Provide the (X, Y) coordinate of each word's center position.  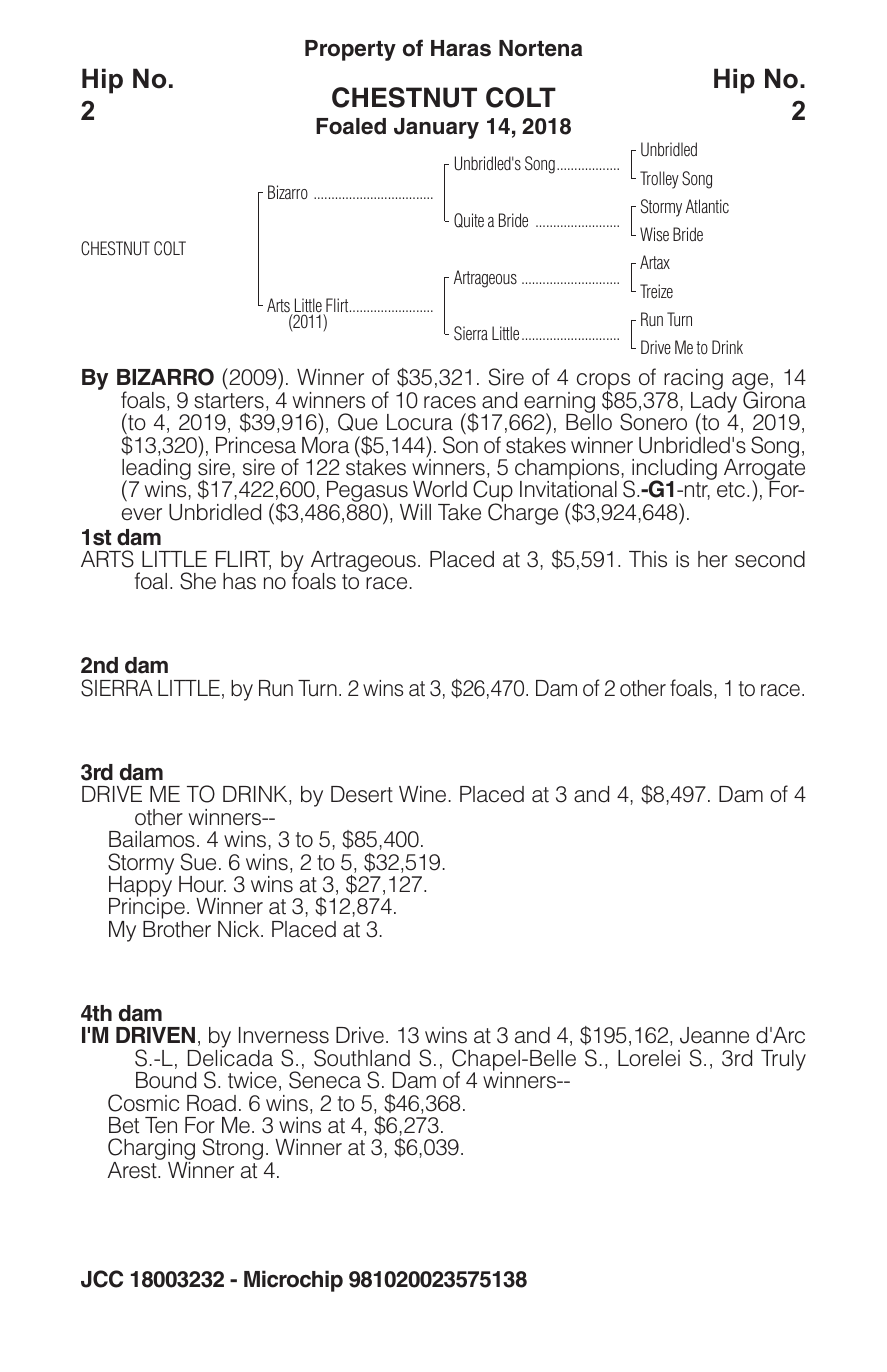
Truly (783, 1060)
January (436, 128)
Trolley (659, 180)
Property (350, 50)
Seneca (325, 1080)
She (198, 581)
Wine (422, 794)
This (648, 559)
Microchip (293, 1281)
